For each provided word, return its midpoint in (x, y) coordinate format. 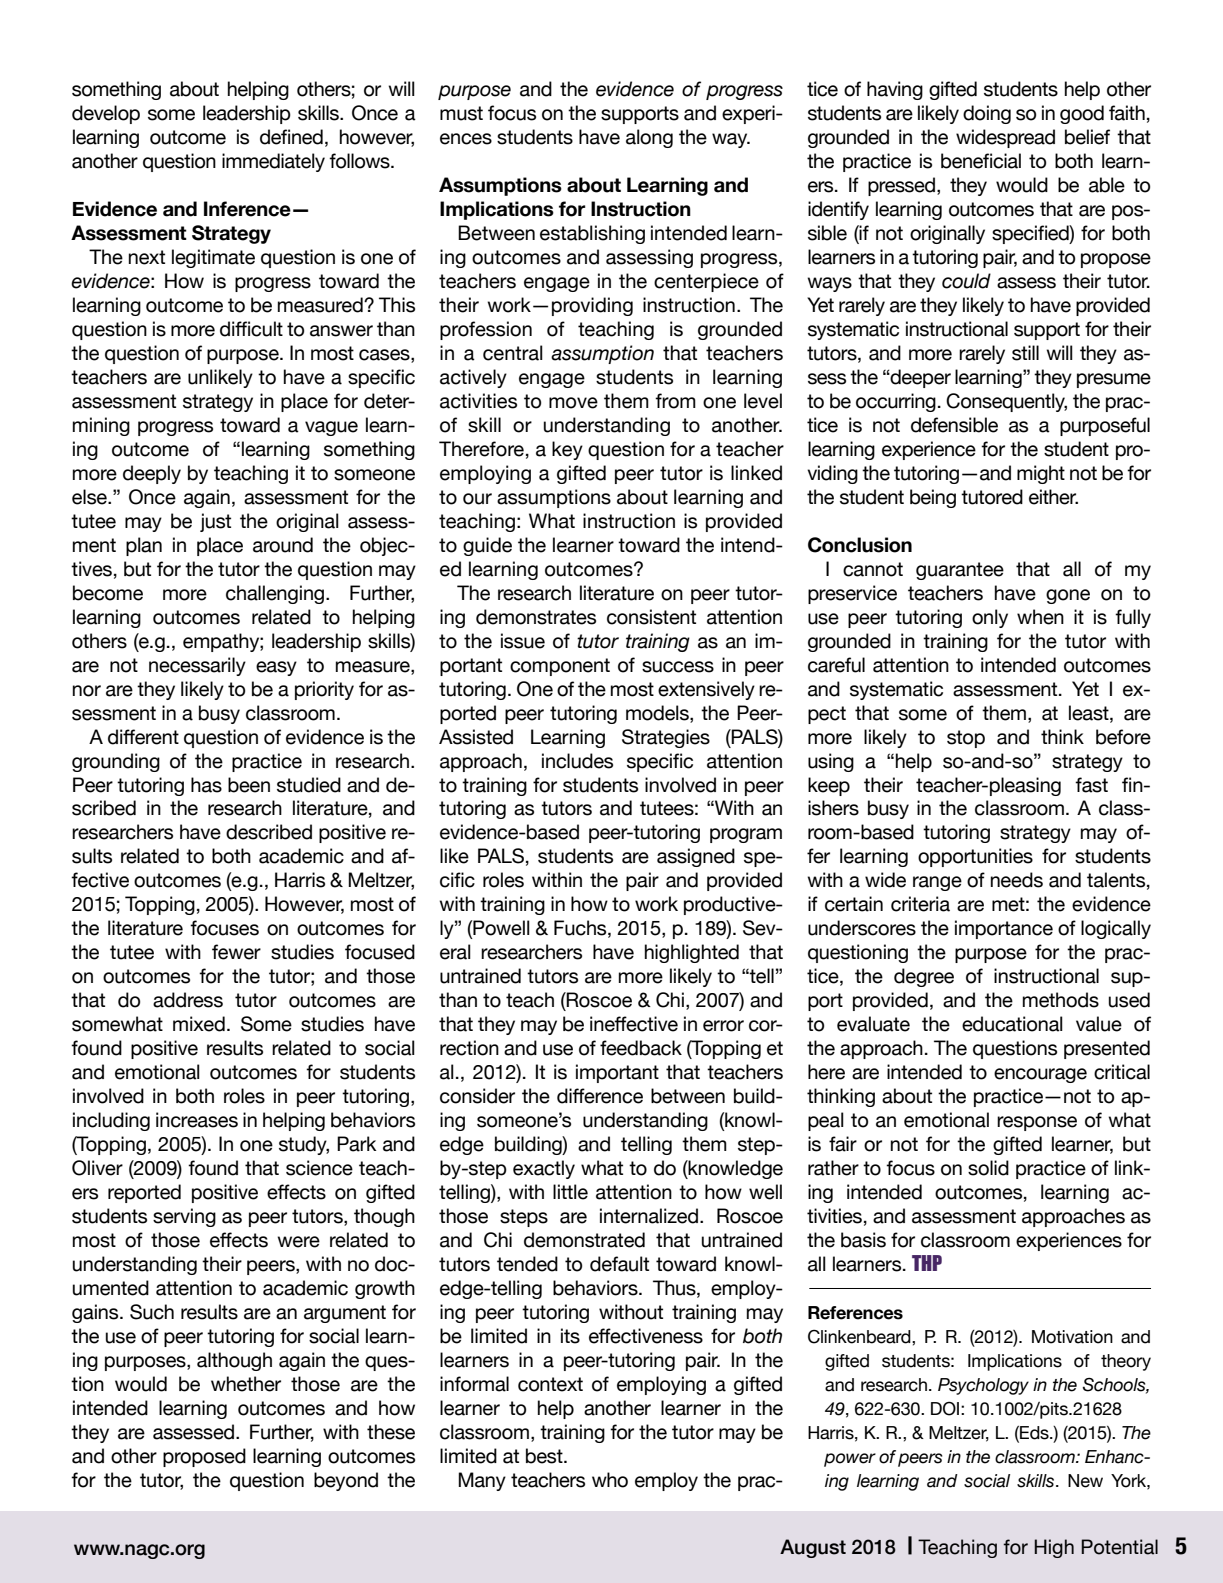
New (1085, 1481)
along (649, 138)
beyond (346, 1481)
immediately (273, 162)
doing (987, 114)
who (610, 1480)
